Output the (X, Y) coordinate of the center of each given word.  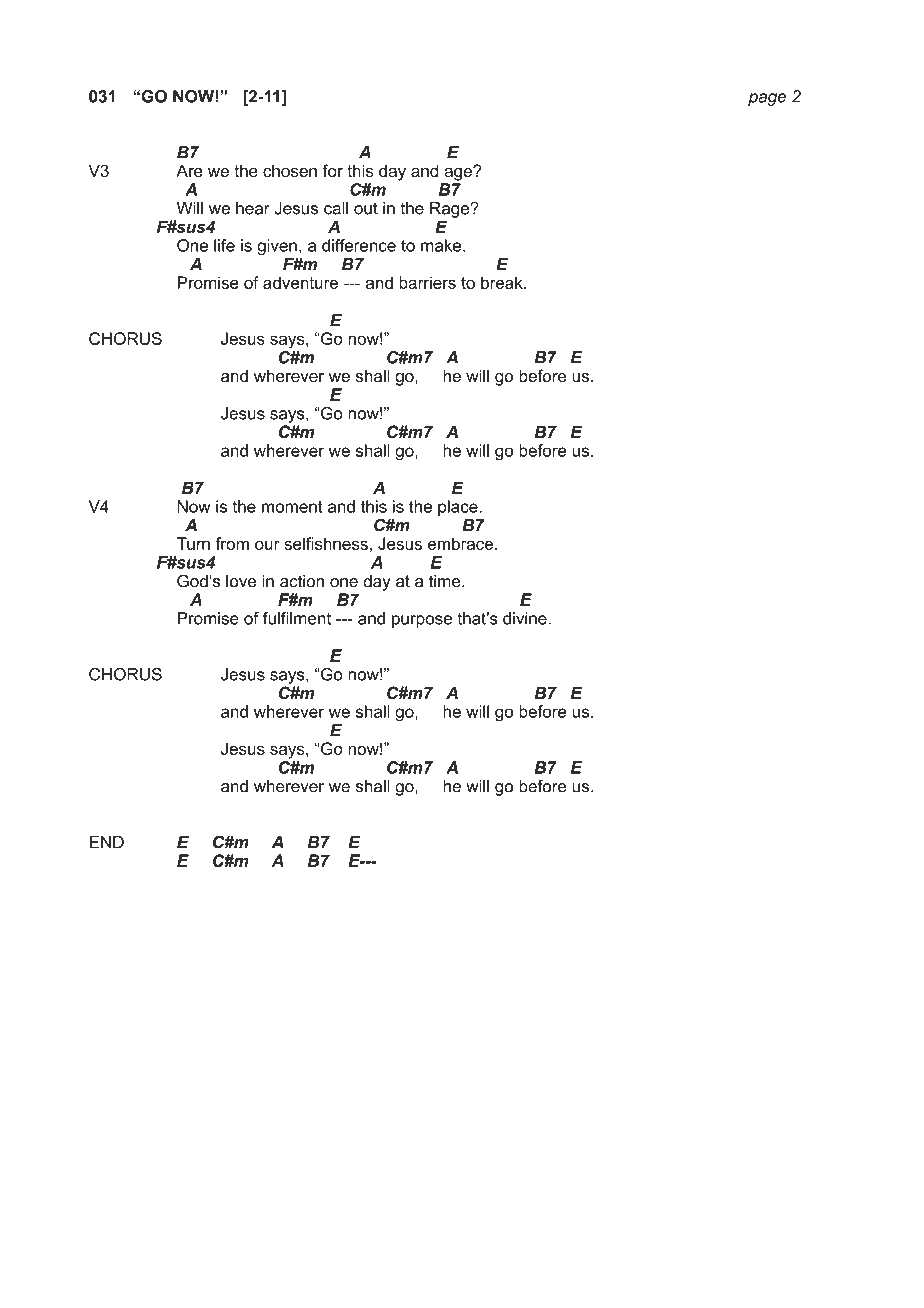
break (503, 282)
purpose (422, 621)
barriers (427, 282)
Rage (451, 210)
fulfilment (297, 618)
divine (526, 618)
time (446, 581)
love (241, 581)
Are (189, 170)
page (767, 99)
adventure (300, 282)
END (107, 842)
